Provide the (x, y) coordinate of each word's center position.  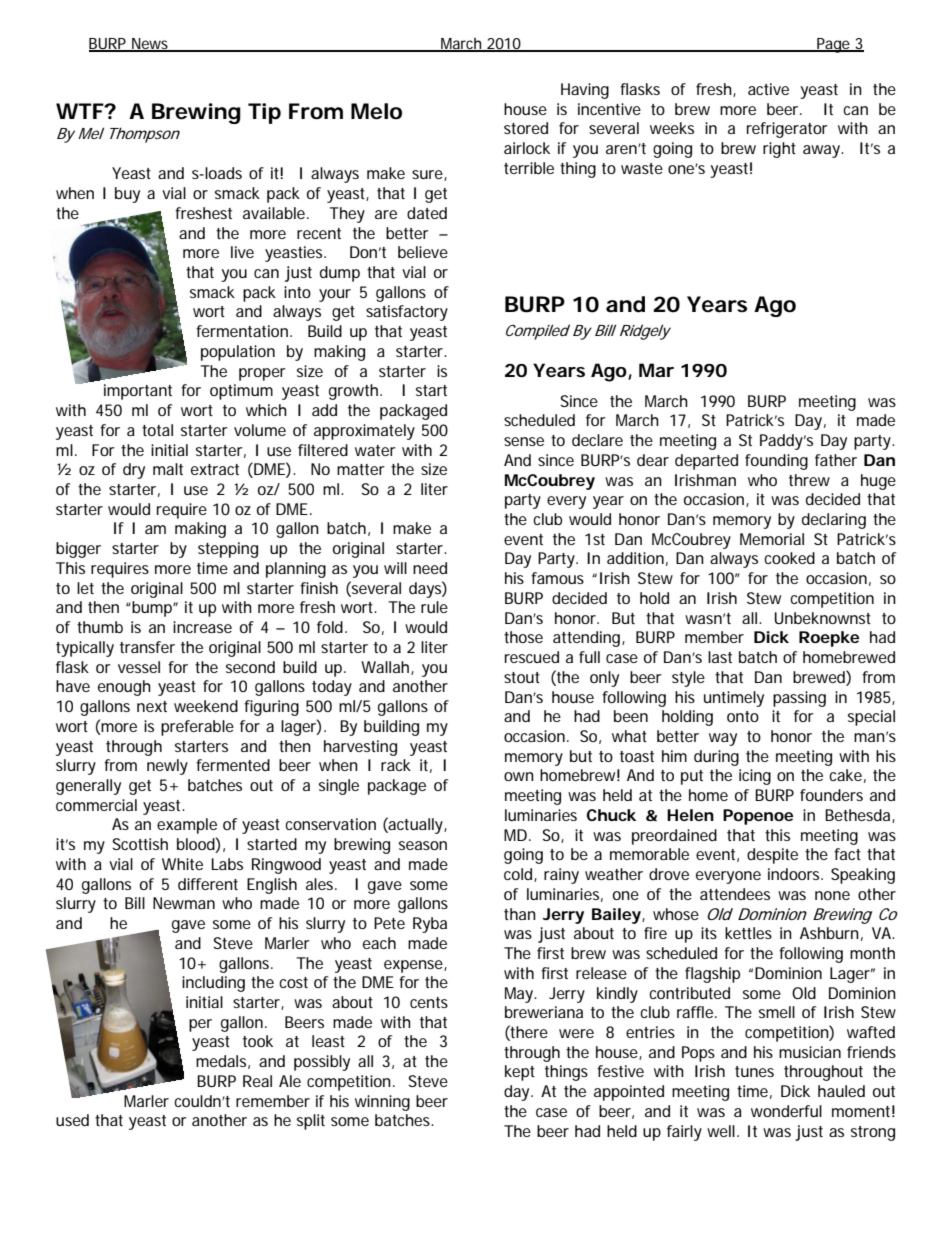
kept (520, 1073)
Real (257, 1081)
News (150, 45)
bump (153, 609)
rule (434, 607)
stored (526, 128)
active (768, 89)
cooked (789, 558)
